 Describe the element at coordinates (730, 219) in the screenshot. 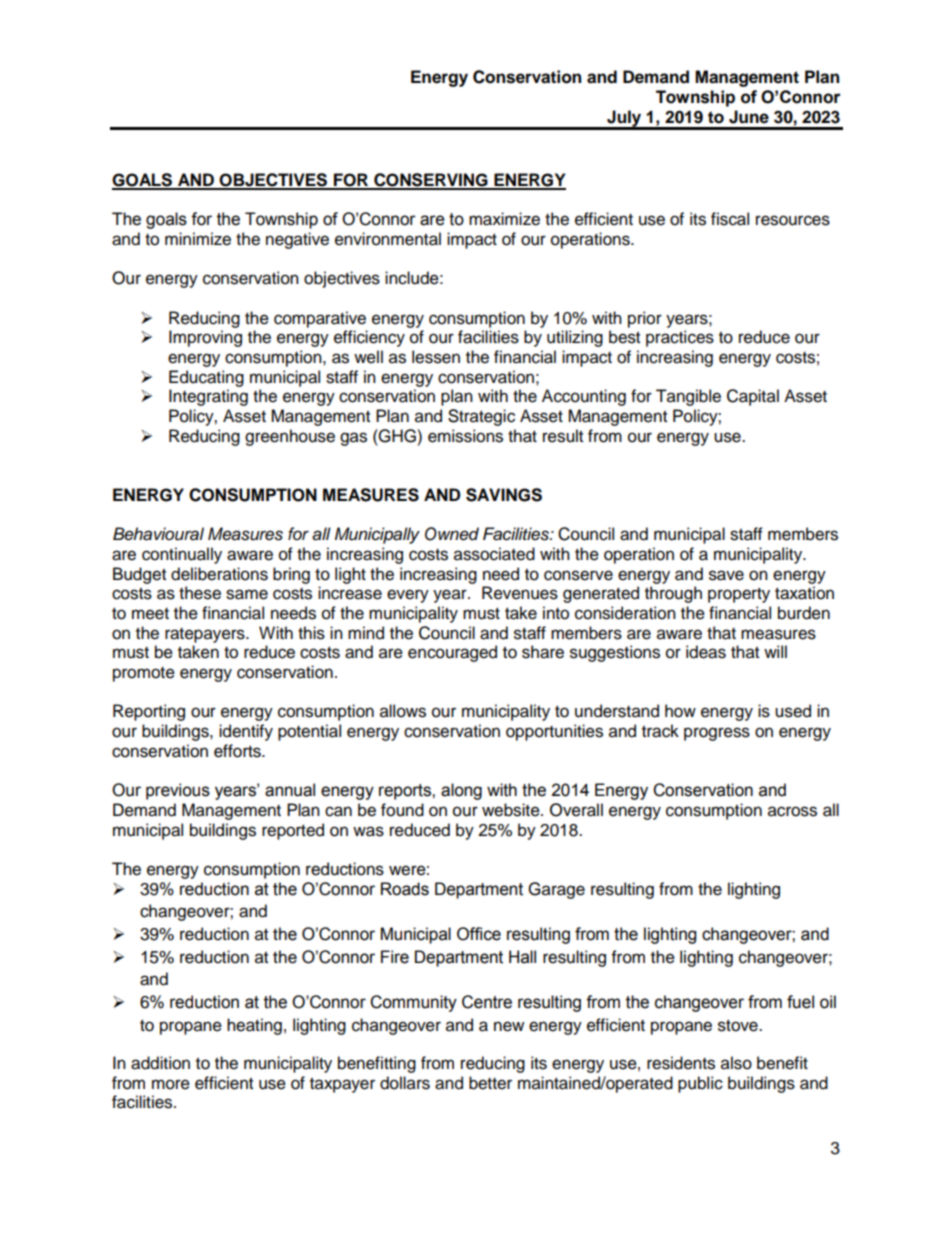

I see `fiscal` at that location.
